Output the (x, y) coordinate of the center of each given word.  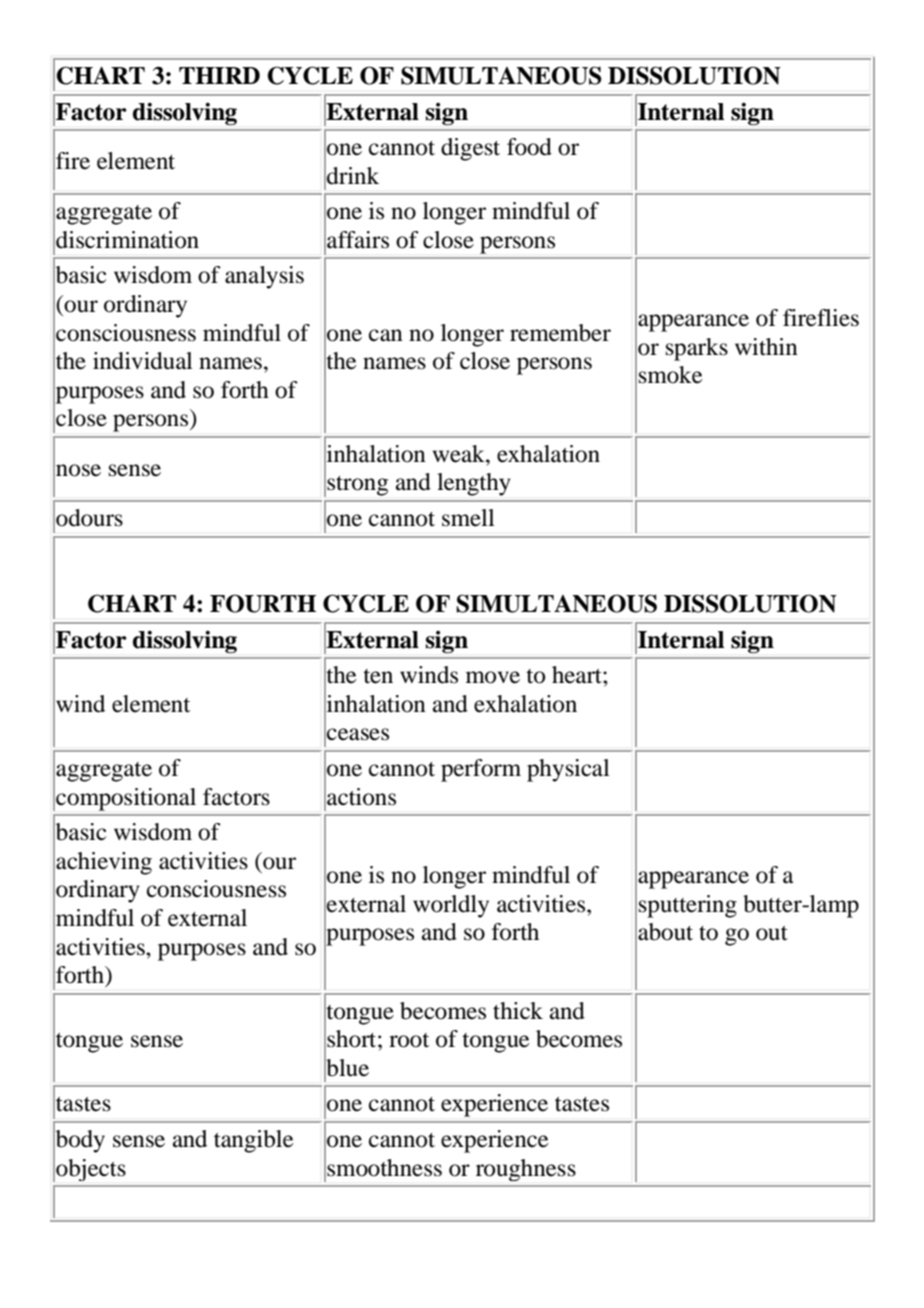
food (529, 147)
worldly (451, 906)
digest (470, 149)
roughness (526, 1170)
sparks (697, 349)
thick (518, 1010)
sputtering (688, 906)
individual (143, 361)
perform (481, 770)
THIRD (219, 75)
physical (568, 770)
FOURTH (263, 603)
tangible (254, 1141)
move (493, 677)
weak (460, 454)
